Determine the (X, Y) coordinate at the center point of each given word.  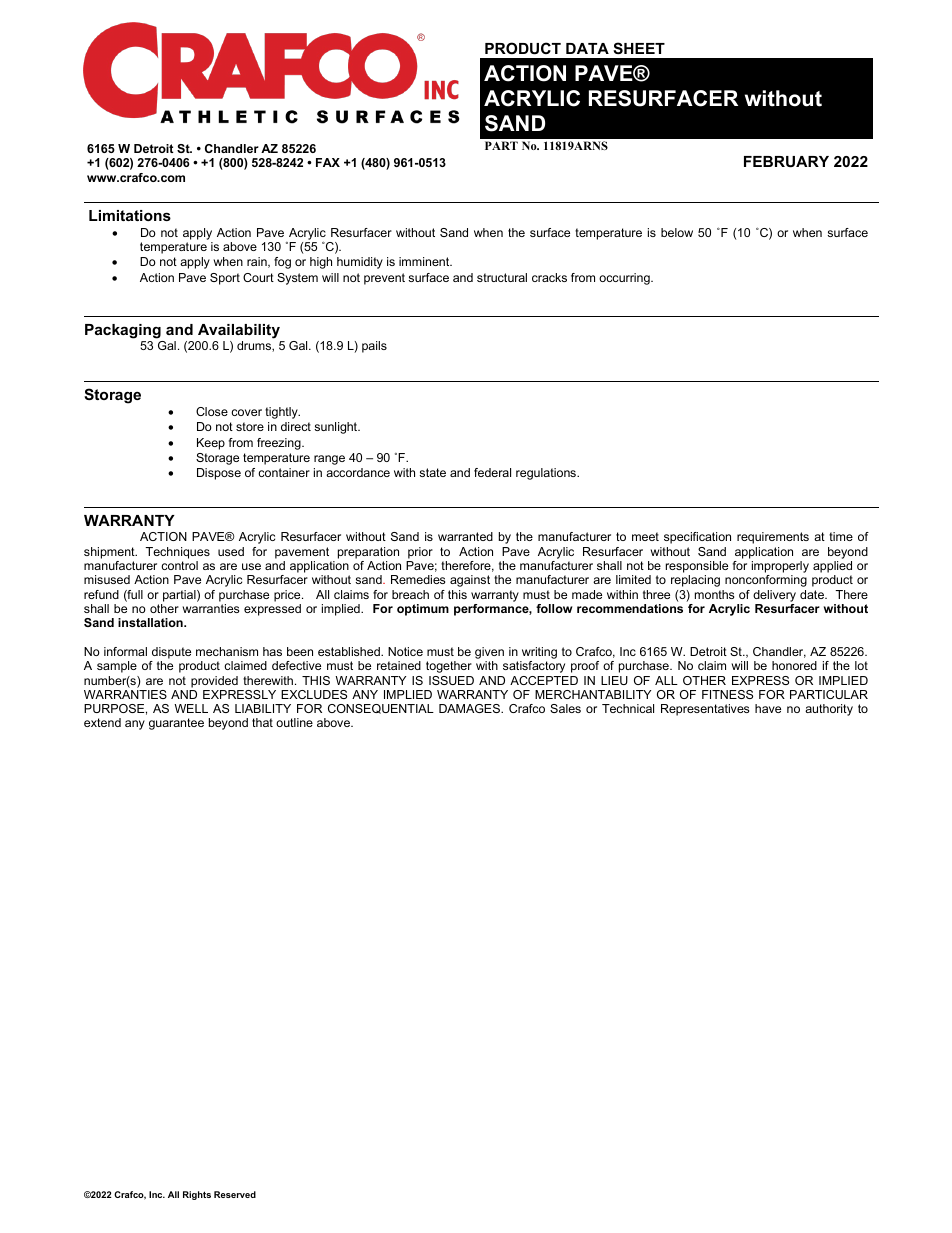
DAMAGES (471, 708)
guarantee (176, 724)
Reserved (235, 1194)
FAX (328, 162)
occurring (625, 279)
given (489, 653)
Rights (197, 1195)
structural (502, 277)
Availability (239, 331)
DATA (587, 48)
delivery (774, 596)
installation (151, 622)
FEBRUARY (786, 161)
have (768, 708)
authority (829, 710)
